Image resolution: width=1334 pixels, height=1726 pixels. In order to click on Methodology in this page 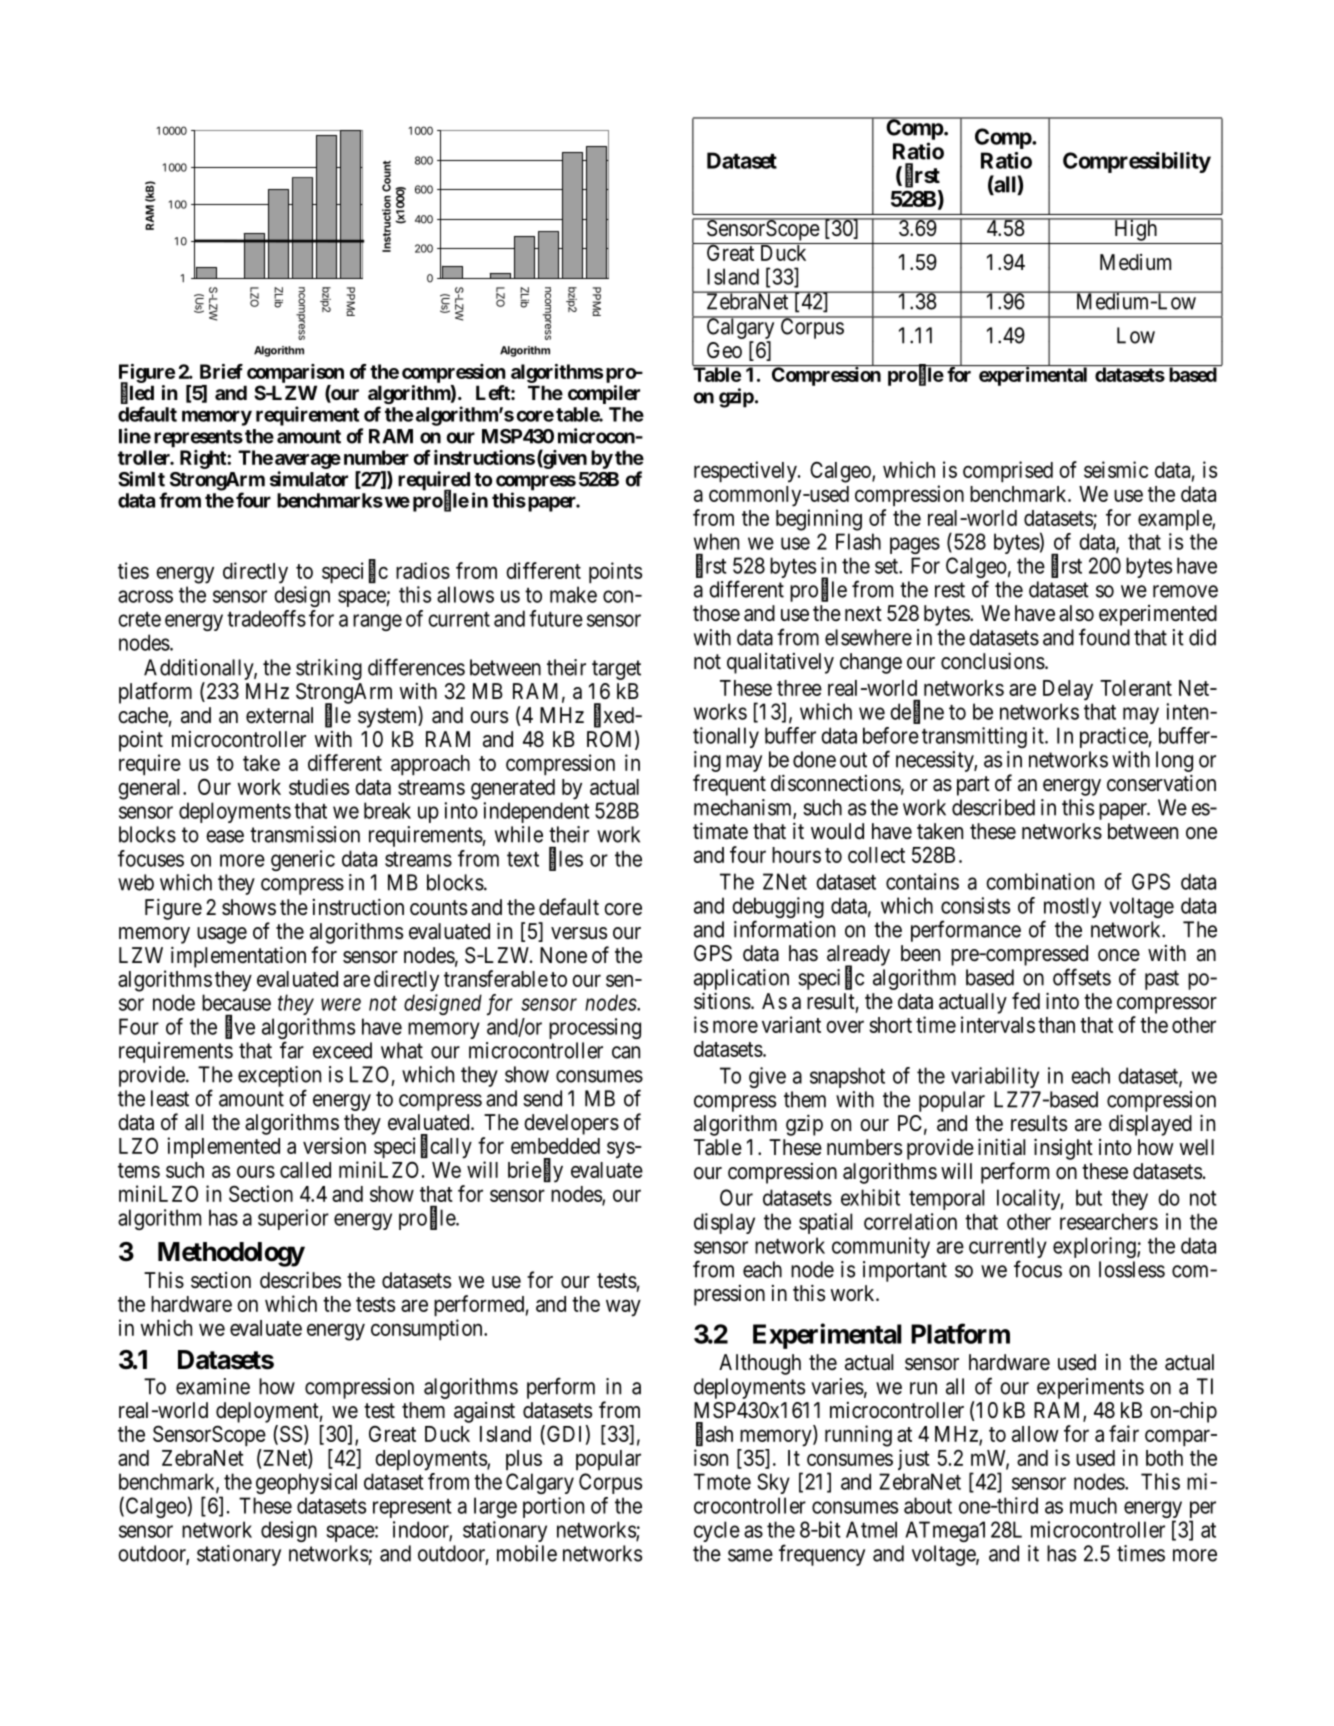, I will do `click(231, 1254)`.
